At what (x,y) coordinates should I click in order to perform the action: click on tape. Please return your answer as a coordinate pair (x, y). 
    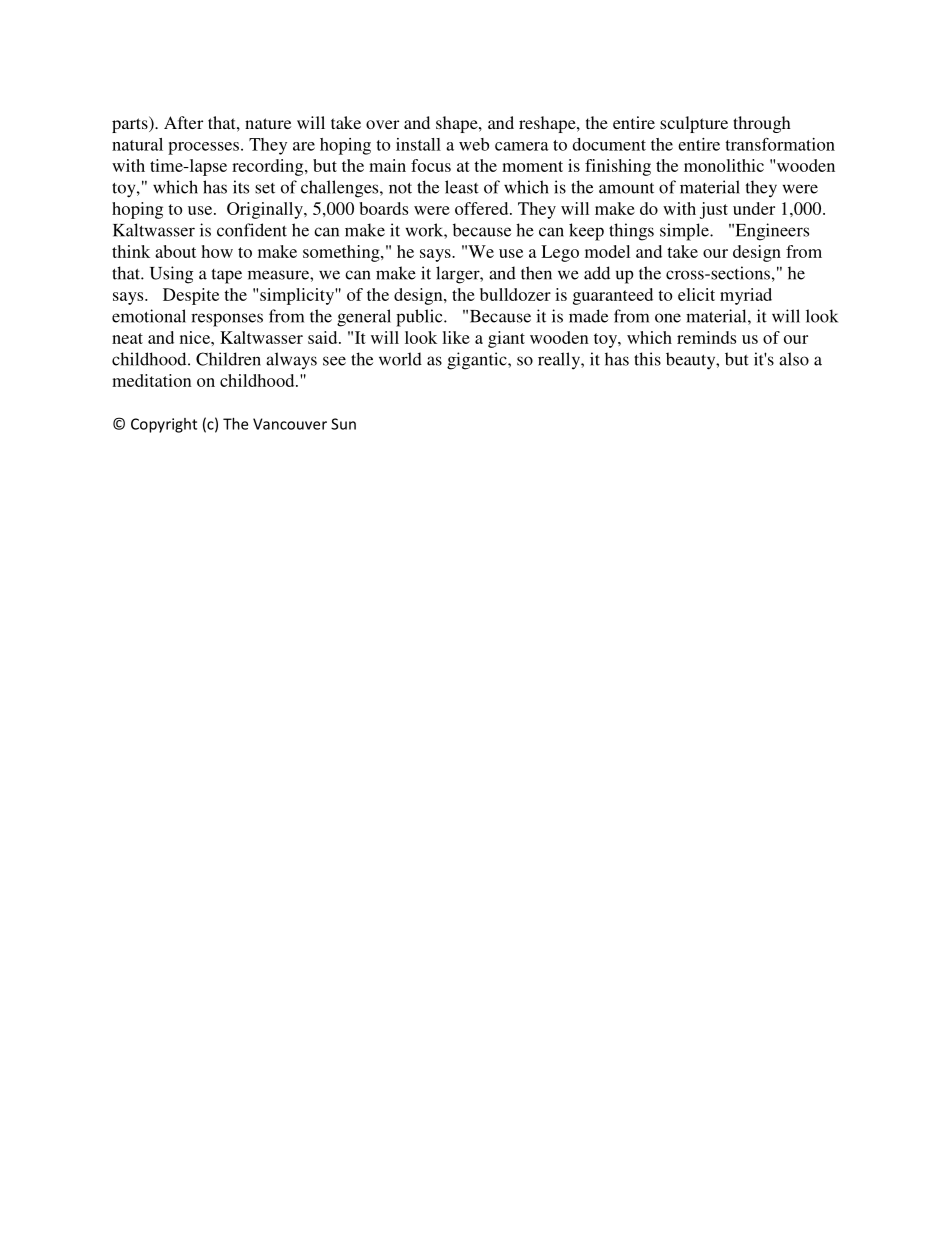
    Looking at the image, I should click on (227, 276).
